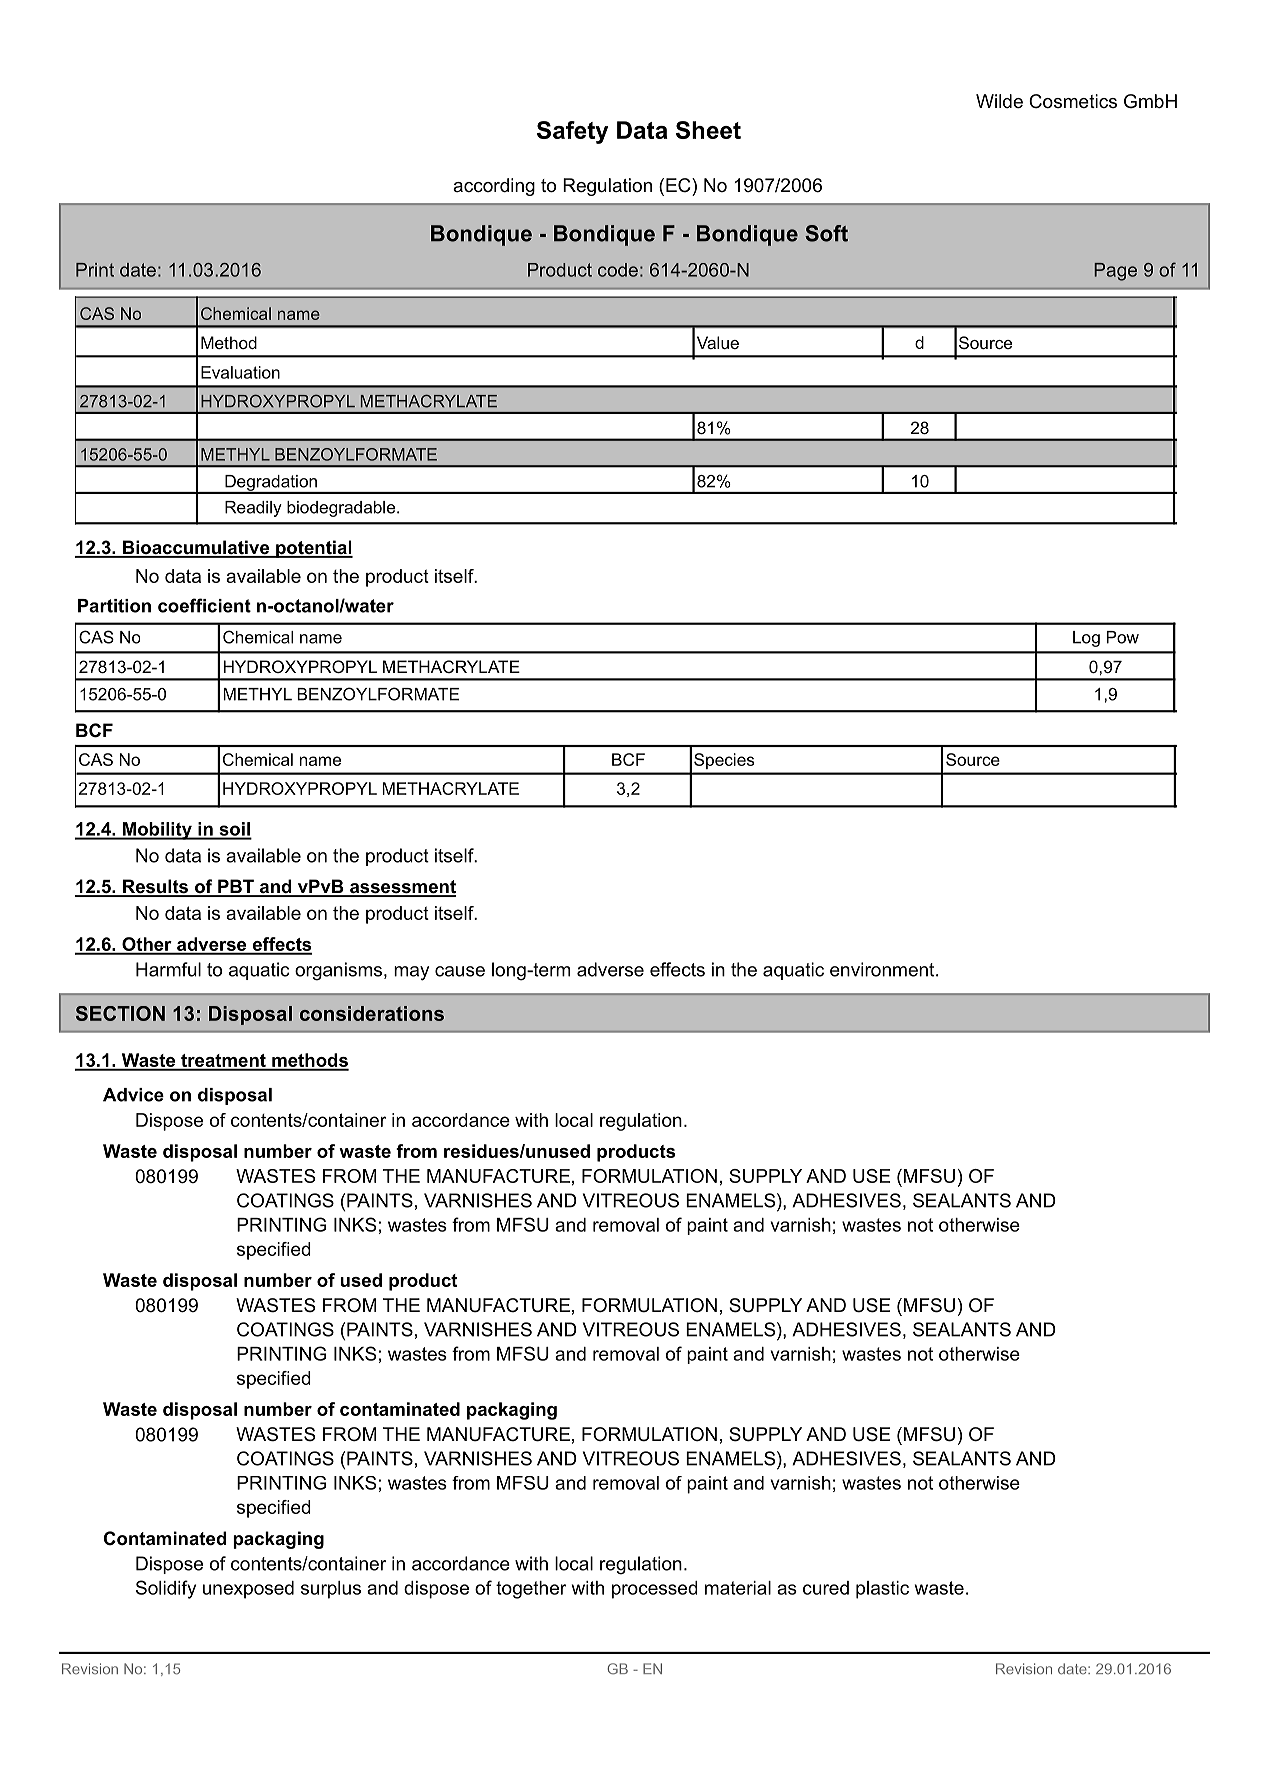  I want to click on cause, so click(460, 971).
